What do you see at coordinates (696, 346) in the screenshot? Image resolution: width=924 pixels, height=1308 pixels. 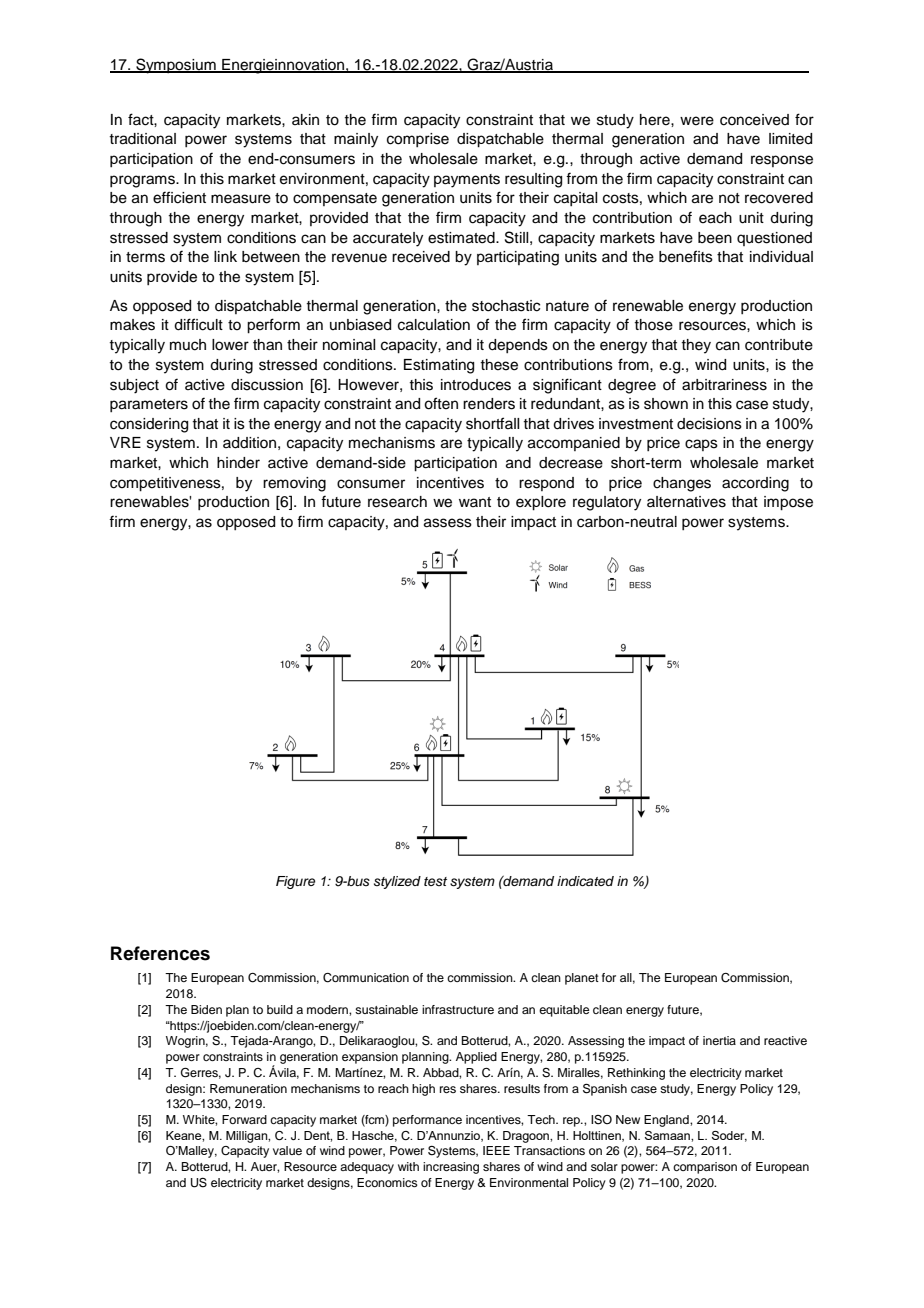 I see `they` at bounding box center [696, 346].
